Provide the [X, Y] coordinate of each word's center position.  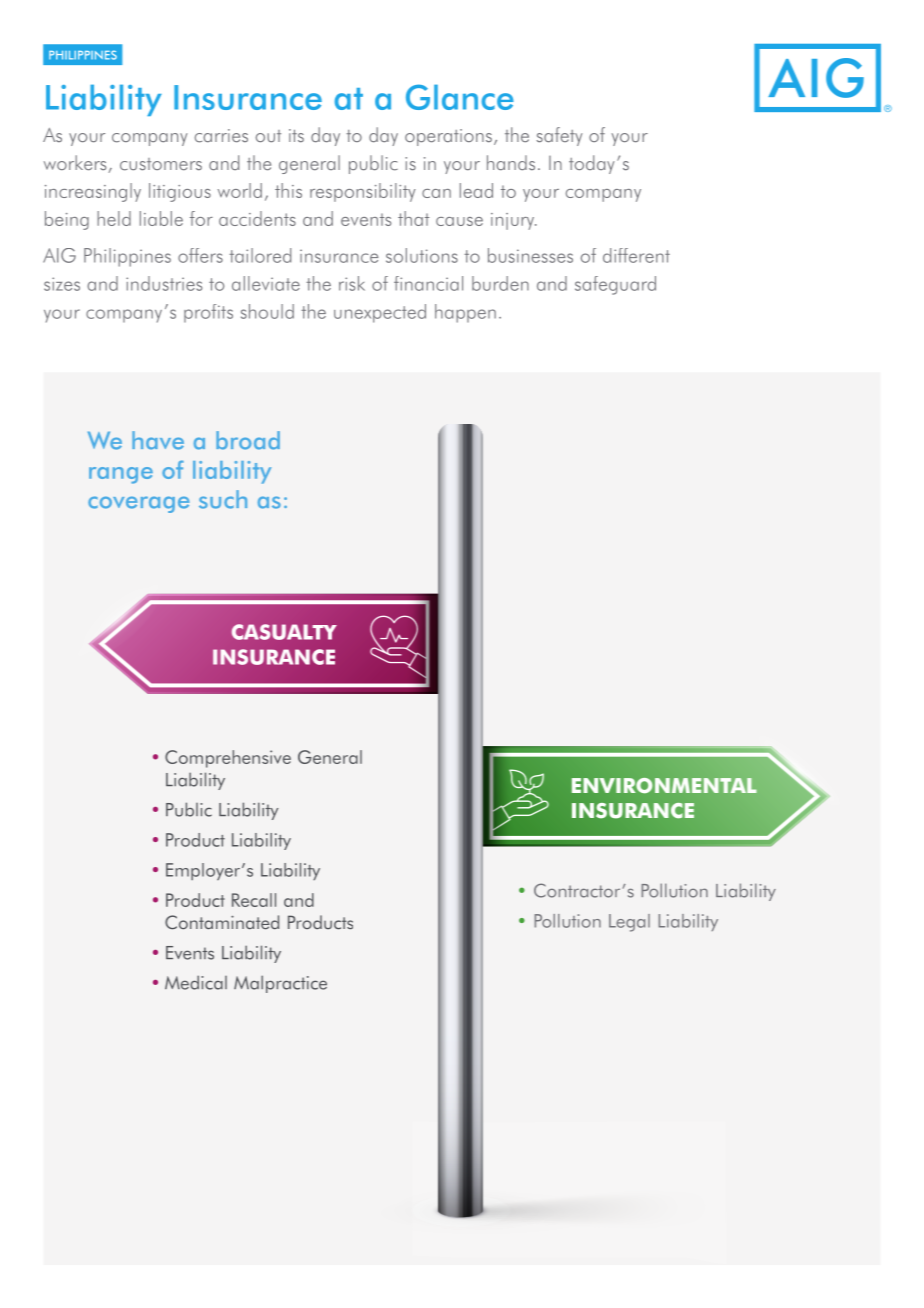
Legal [629, 923]
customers [161, 164]
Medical [196, 982]
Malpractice [280, 984]
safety [559, 136]
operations [448, 137]
